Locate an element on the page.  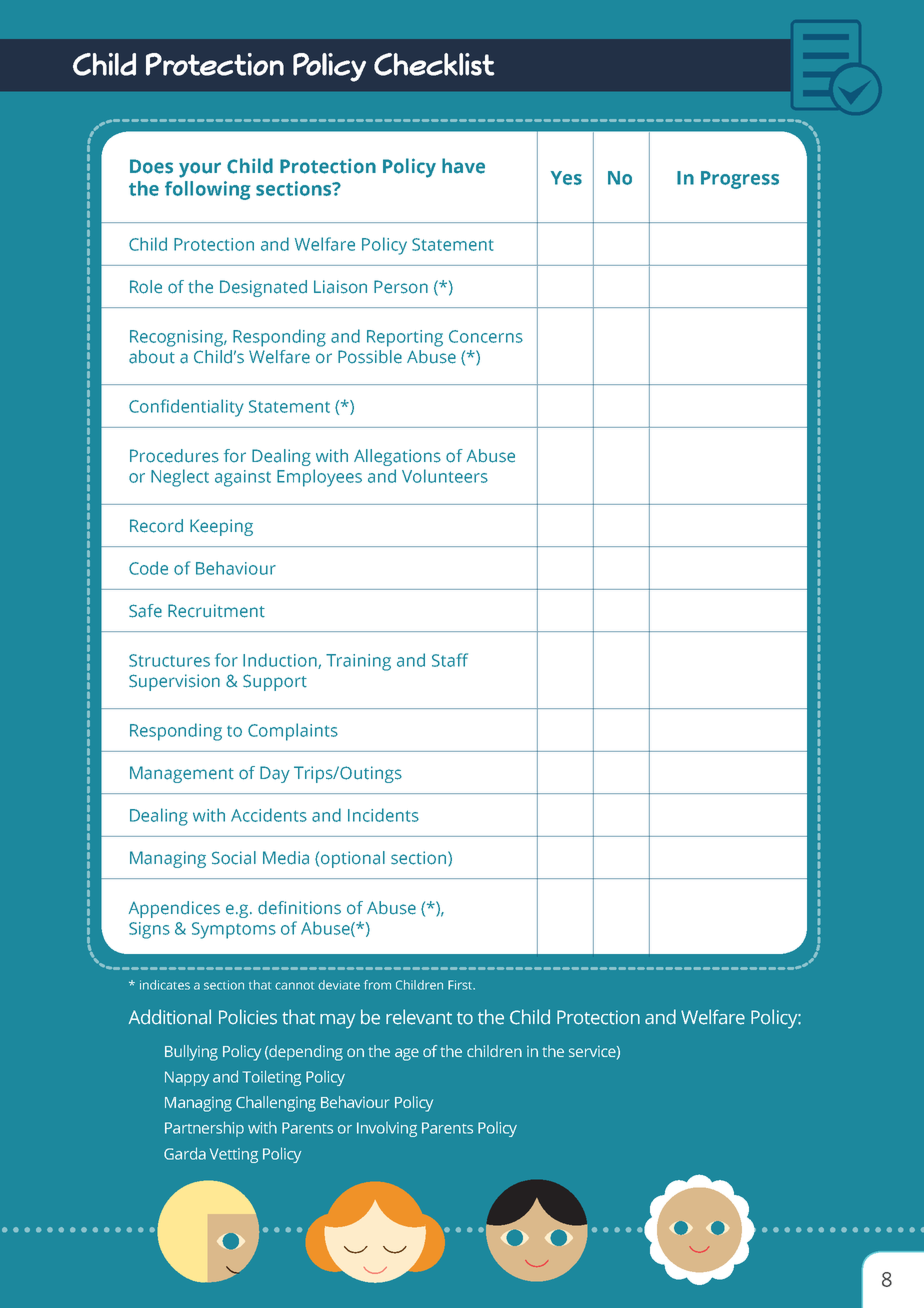
Volunteers is located at coordinates (445, 476).
